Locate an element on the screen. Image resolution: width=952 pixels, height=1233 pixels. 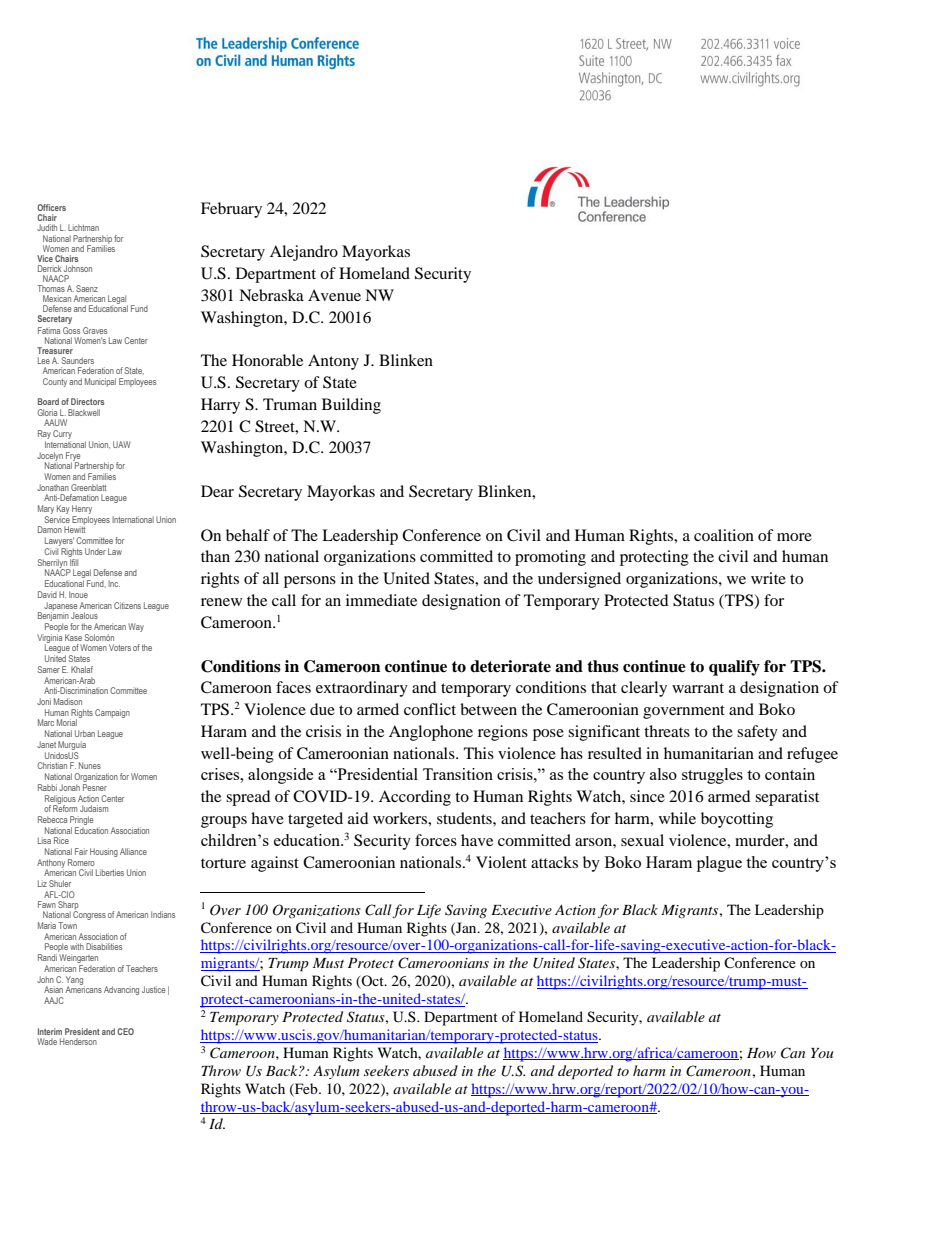
write is located at coordinates (768, 578).
